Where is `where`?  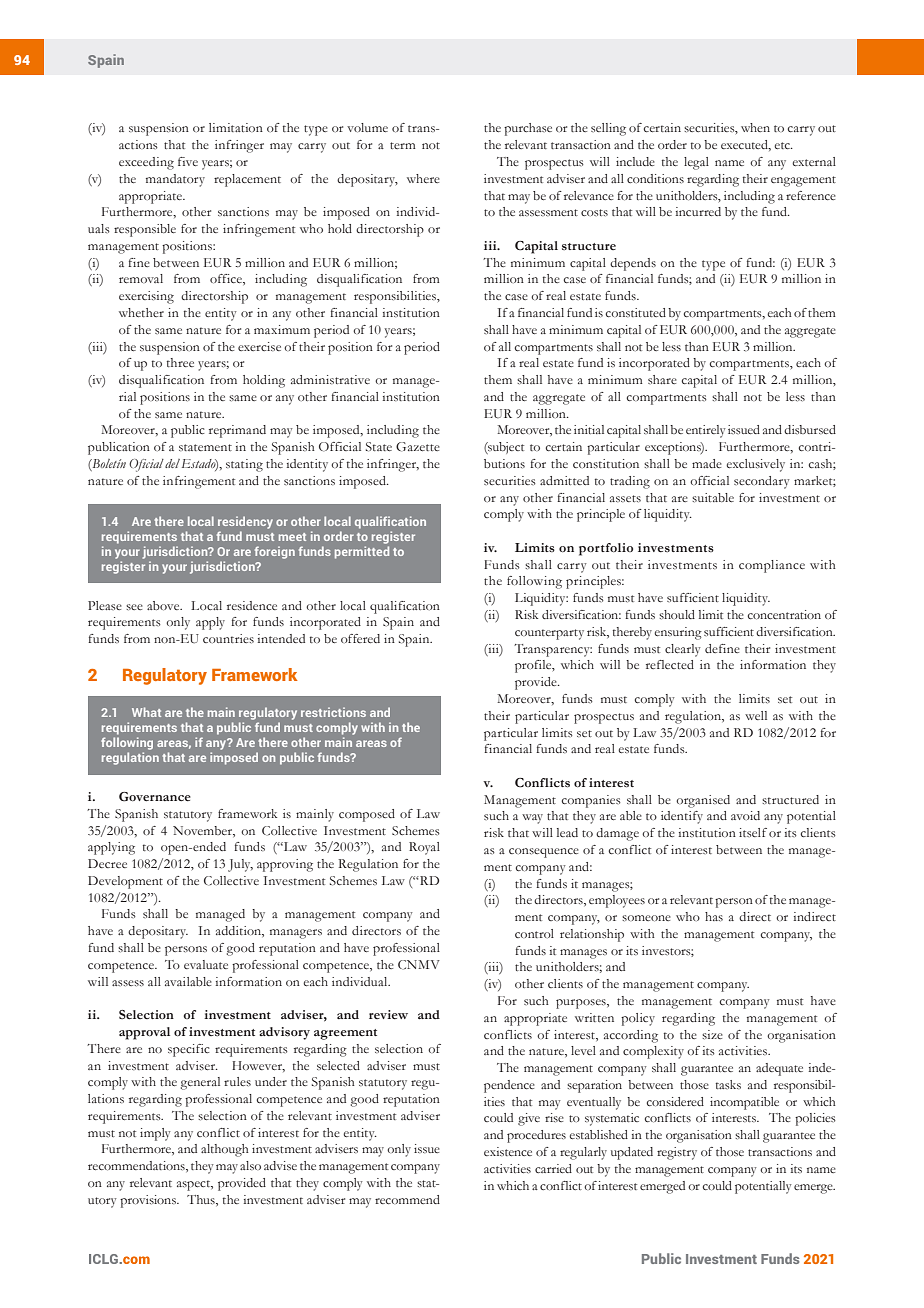
where is located at coordinates (423, 178).
